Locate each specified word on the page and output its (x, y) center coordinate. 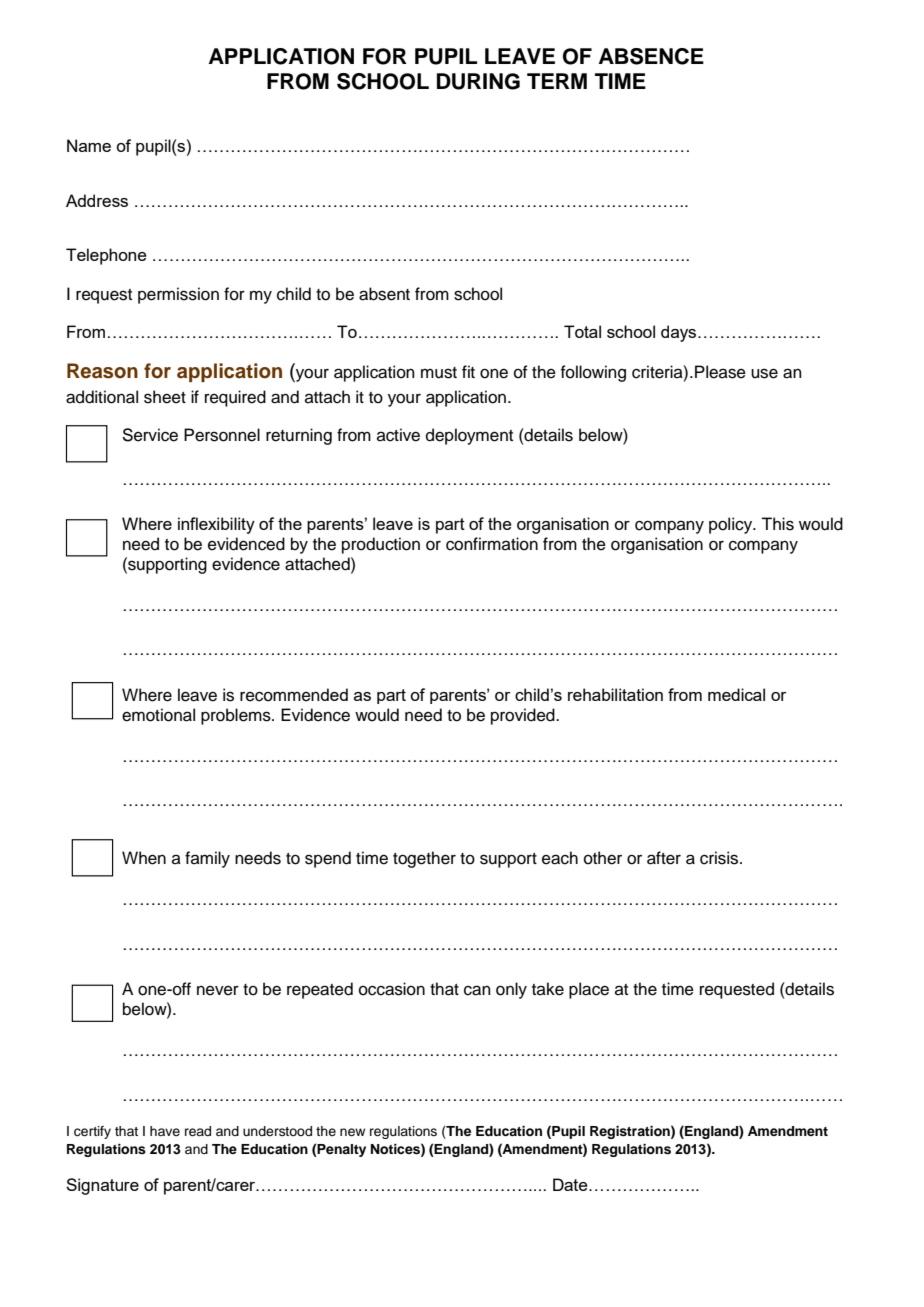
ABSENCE (651, 56)
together (424, 859)
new (352, 1132)
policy (732, 525)
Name (89, 145)
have (165, 1131)
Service (150, 435)
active (398, 435)
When (144, 858)
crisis (720, 858)
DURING (478, 81)
